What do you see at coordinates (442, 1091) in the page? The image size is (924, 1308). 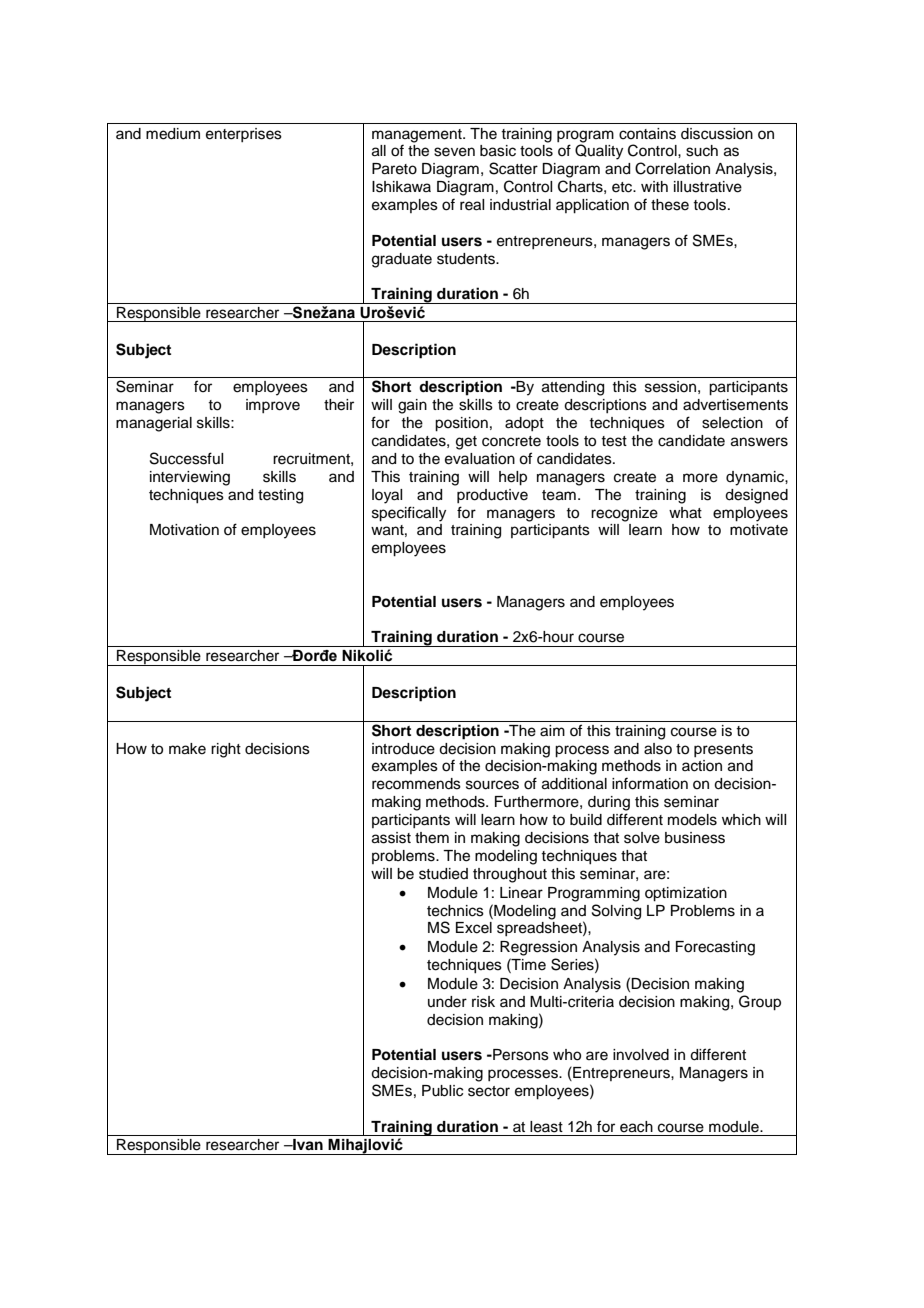 I see `Public` at bounding box center [442, 1091].
